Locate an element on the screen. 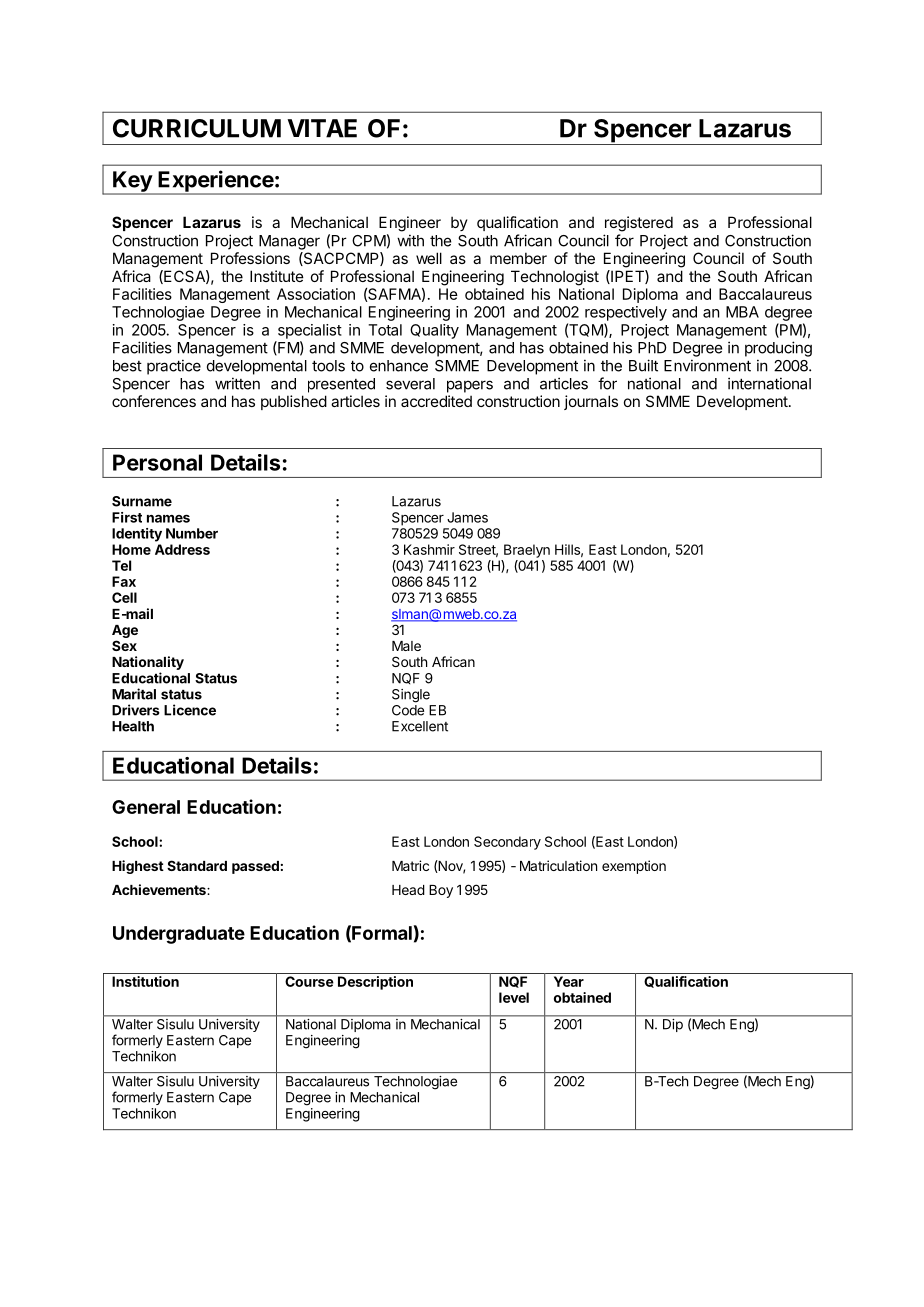 Image resolution: width=924 pixels, height=1307 pixels. Environment is located at coordinates (707, 365).
